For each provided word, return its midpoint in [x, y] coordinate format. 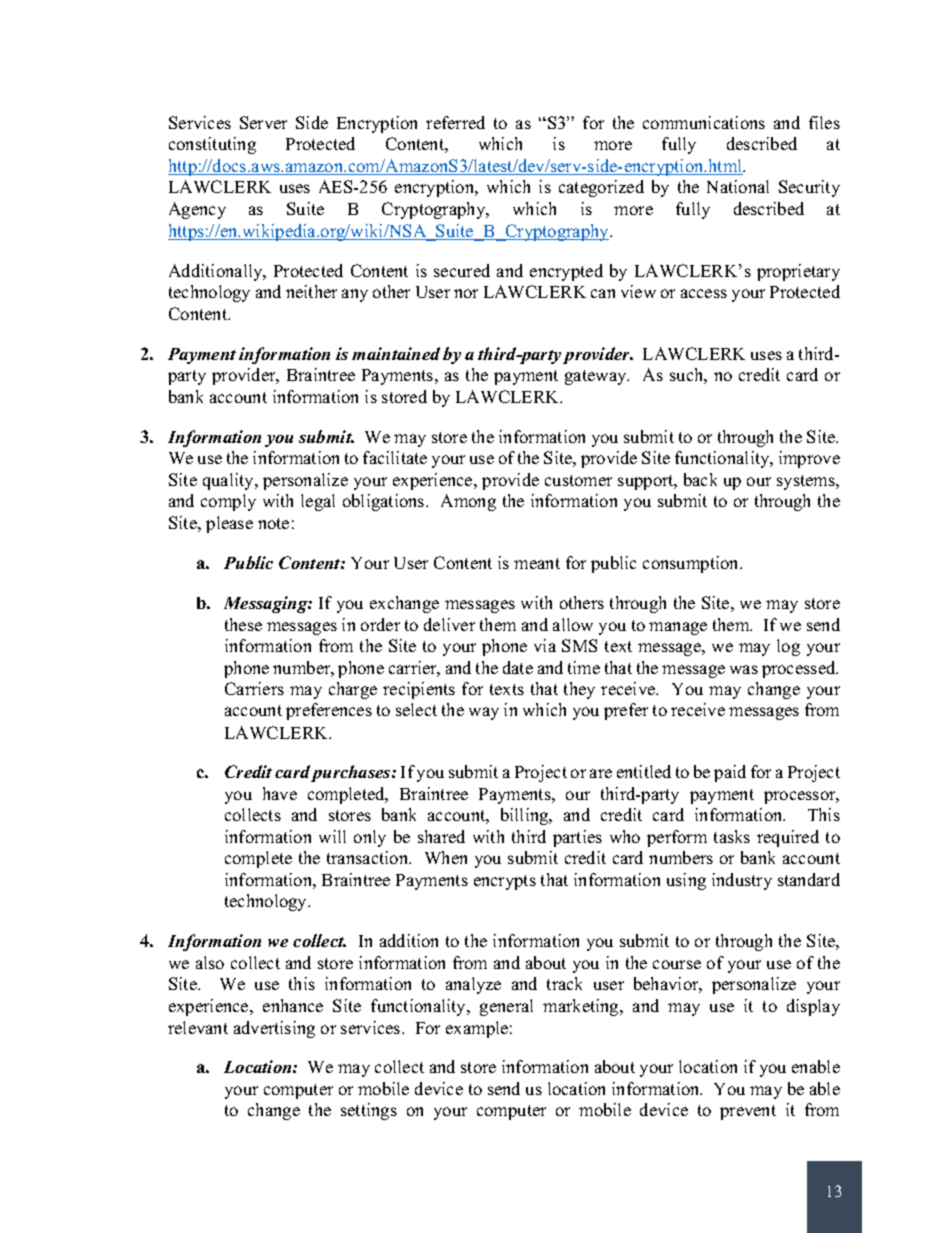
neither [311, 291]
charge [353, 690]
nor [466, 293]
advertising [274, 1029]
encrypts [505, 882]
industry [742, 881]
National [738, 186]
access [704, 293]
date [518, 667]
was [744, 669]
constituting [212, 145]
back [700, 479]
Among [468, 502]
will [332, 836]
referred [455, 122]
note [273, 523]
